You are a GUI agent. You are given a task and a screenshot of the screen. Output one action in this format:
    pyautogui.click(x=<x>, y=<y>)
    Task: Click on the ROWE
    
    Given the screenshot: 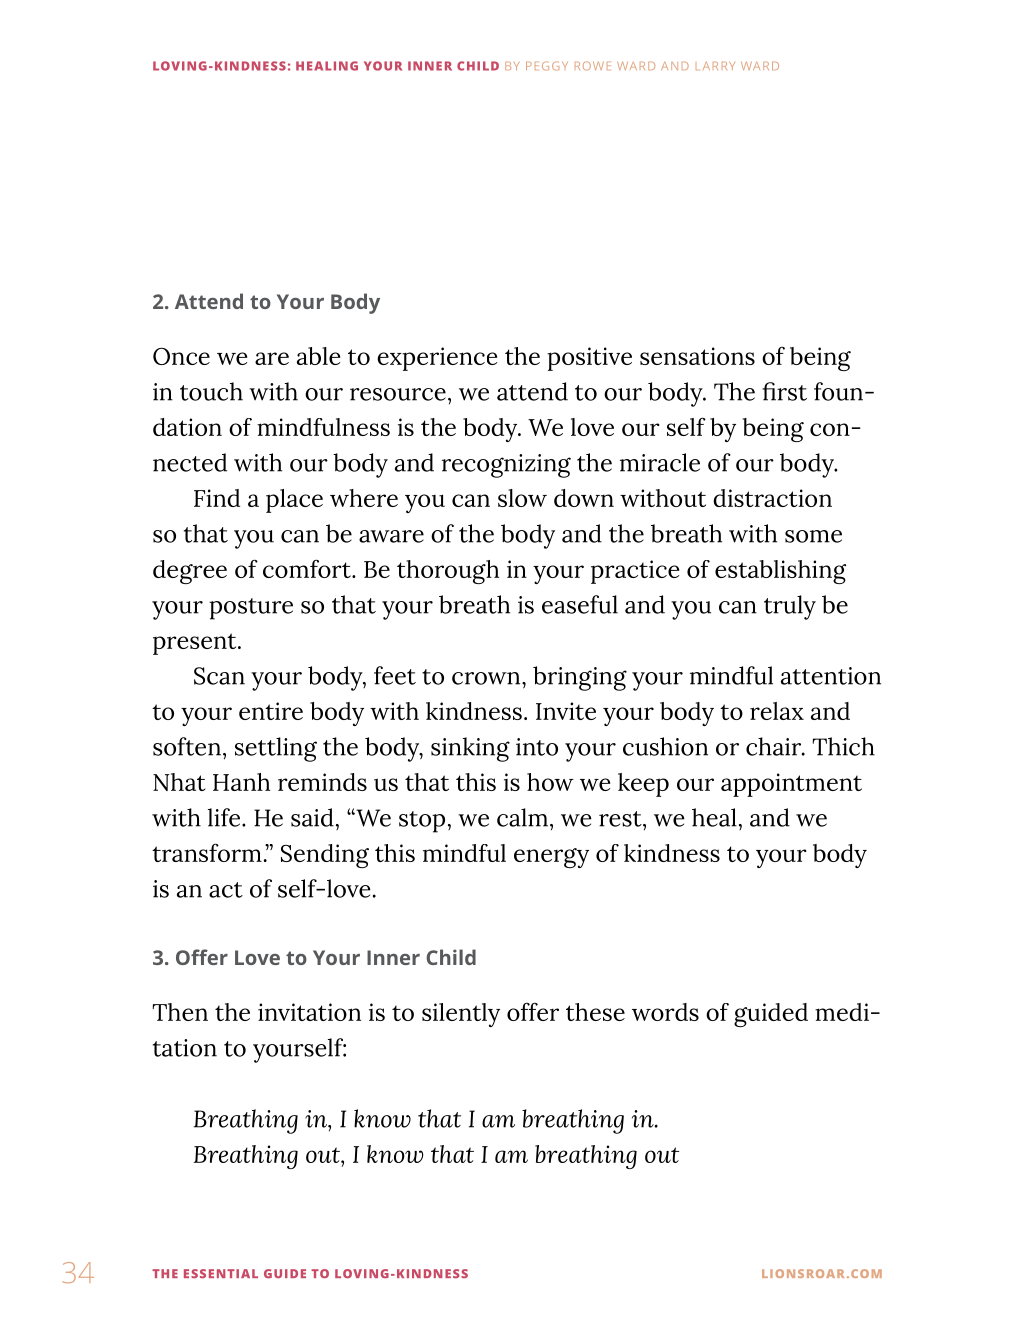 What is the action you would take?
    pyautogui.click(x=593, y=66)
